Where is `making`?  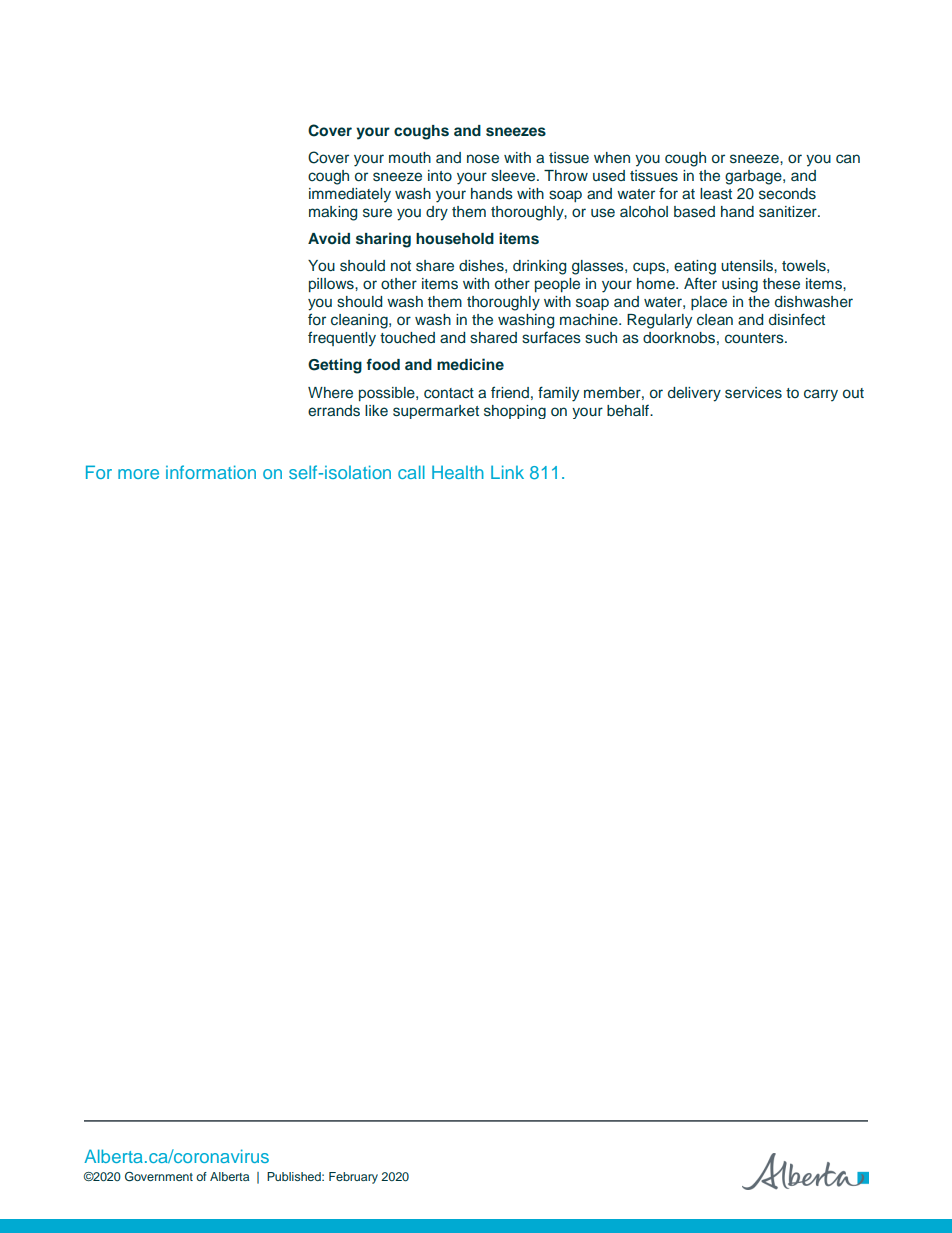 making is located at coordinates (333, 213).
